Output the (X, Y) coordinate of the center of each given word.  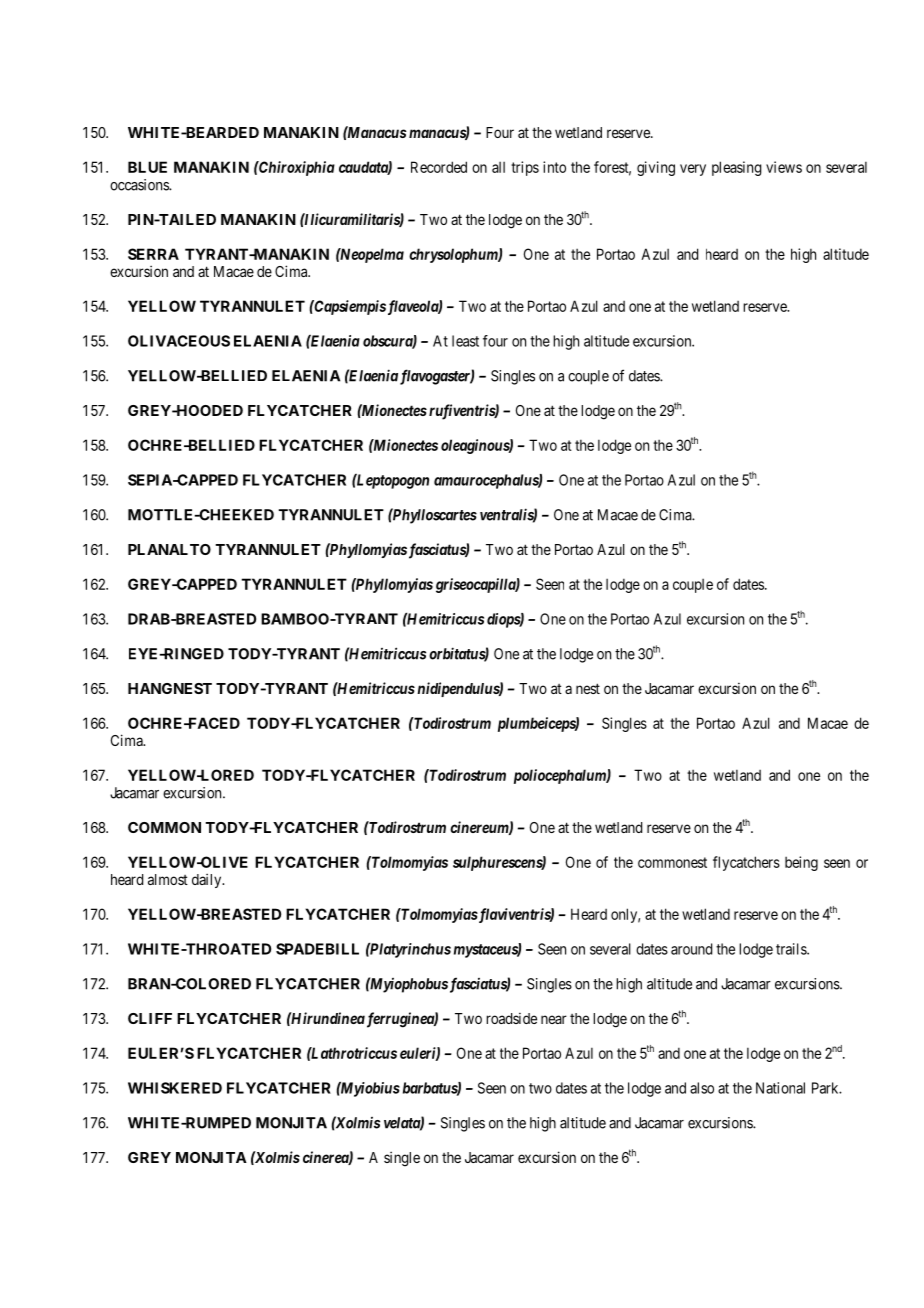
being (801, 863)
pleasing (737, 168)
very (693, 170)
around (691, 949)
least (465, 341)
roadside (511, 1018)
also (702, 1088)
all (498, 167)
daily (208, 880)
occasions (140, 185)
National (780, 1088)
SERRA (153, 254)
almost (168, 879)
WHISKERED (175, 1088)
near (554, 1019)
